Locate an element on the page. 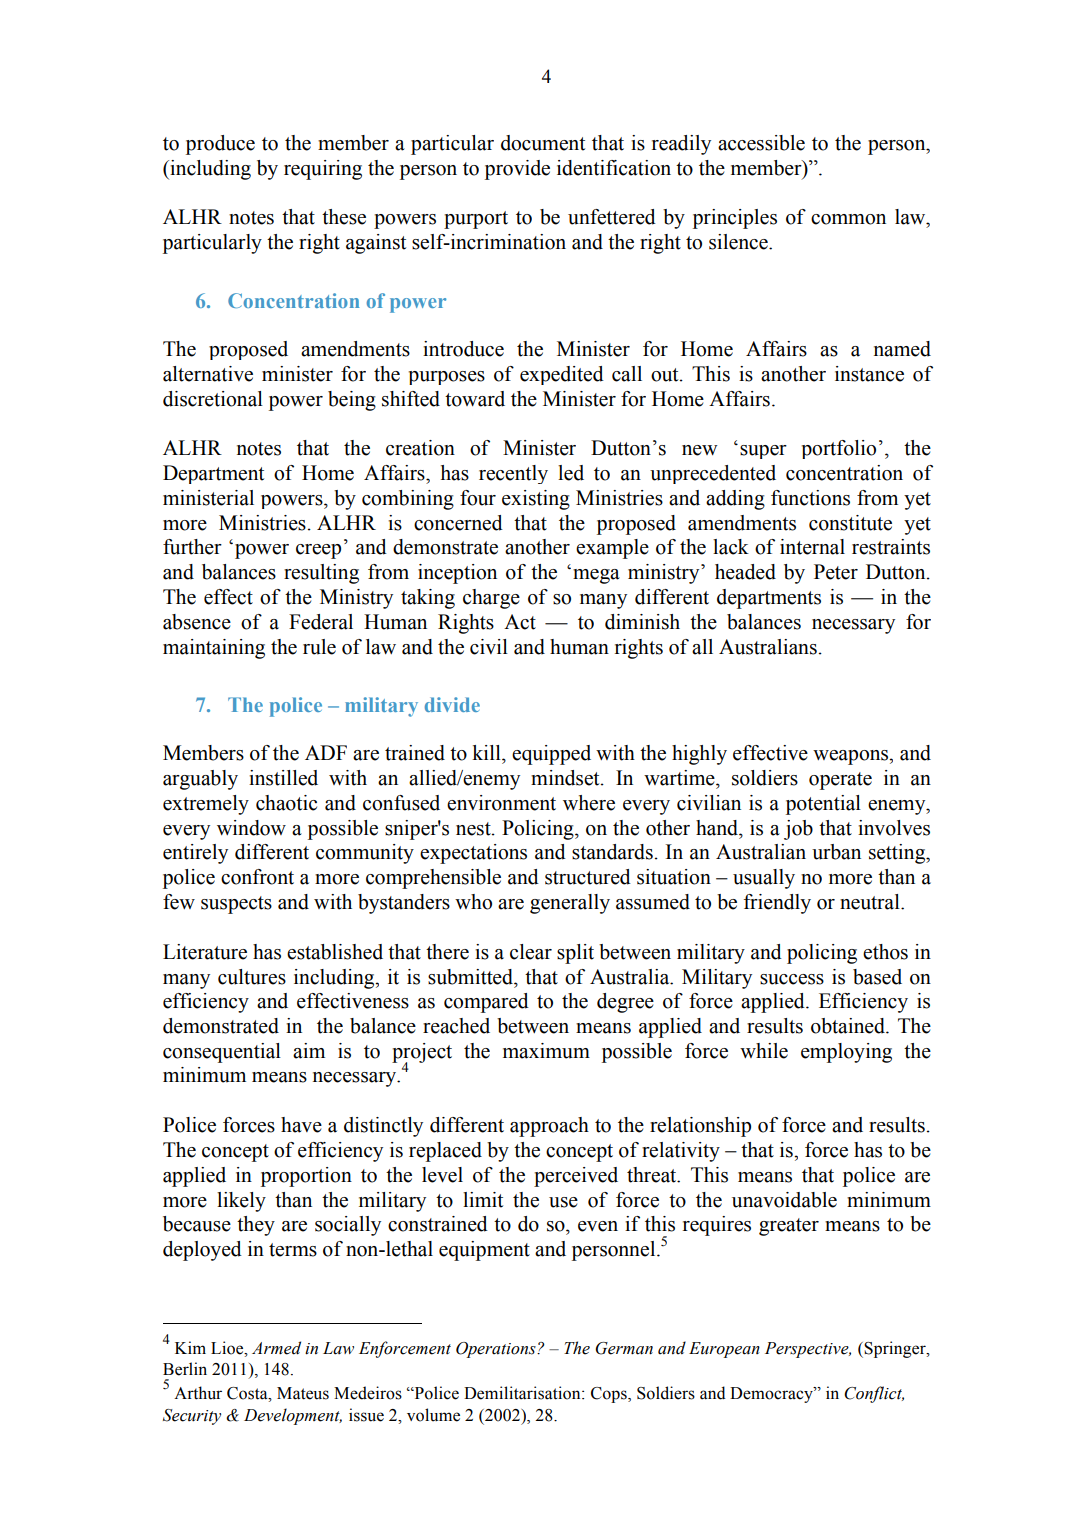 Image resolution: width=1070 pixels, height=1513 pixels. common is located at coordinates (848, 219).
